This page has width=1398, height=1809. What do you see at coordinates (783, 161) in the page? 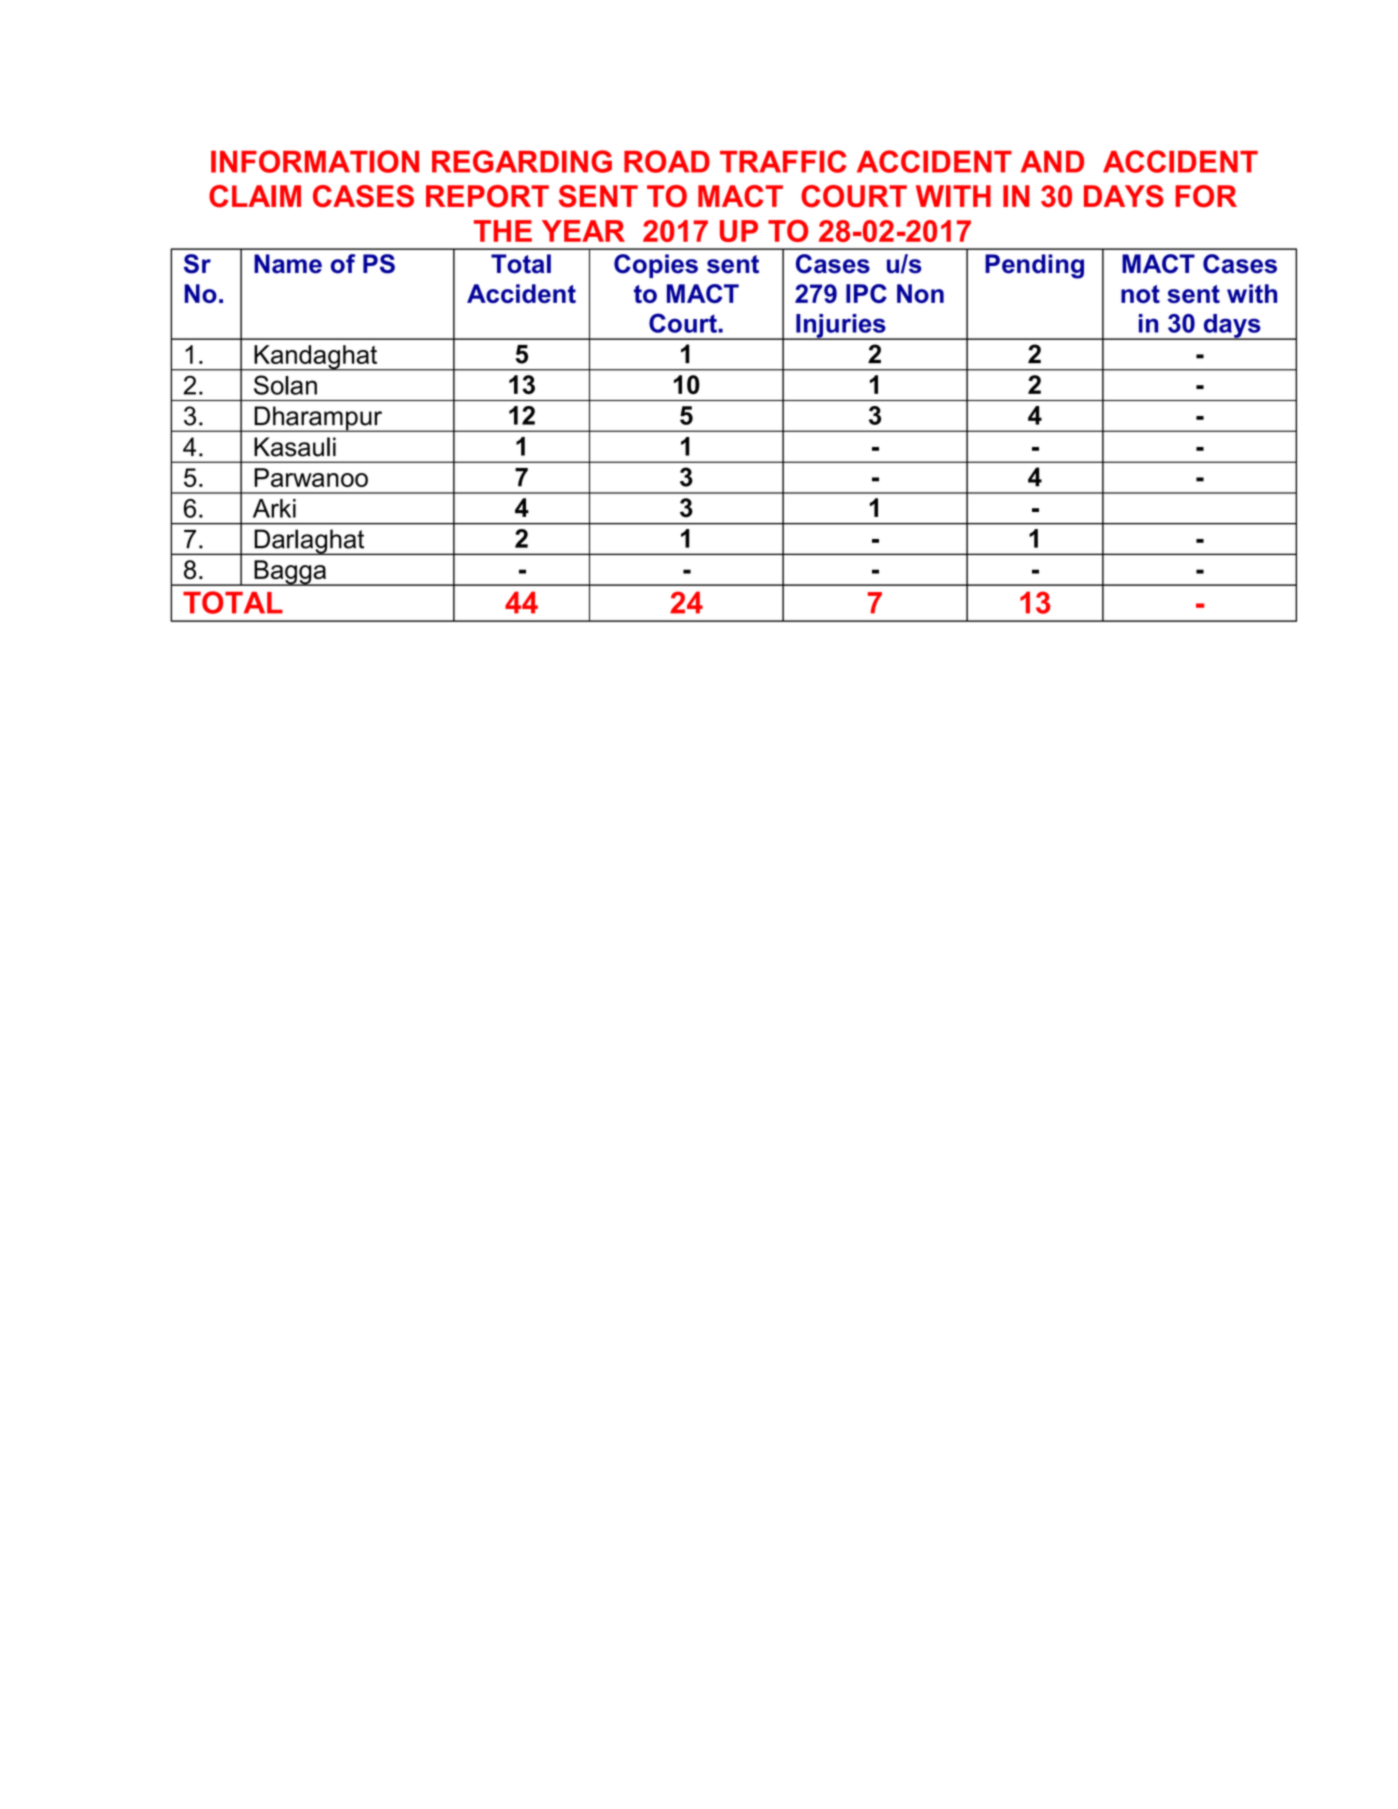
I see `TRAFFIC` at bounding box center [783, 161].
